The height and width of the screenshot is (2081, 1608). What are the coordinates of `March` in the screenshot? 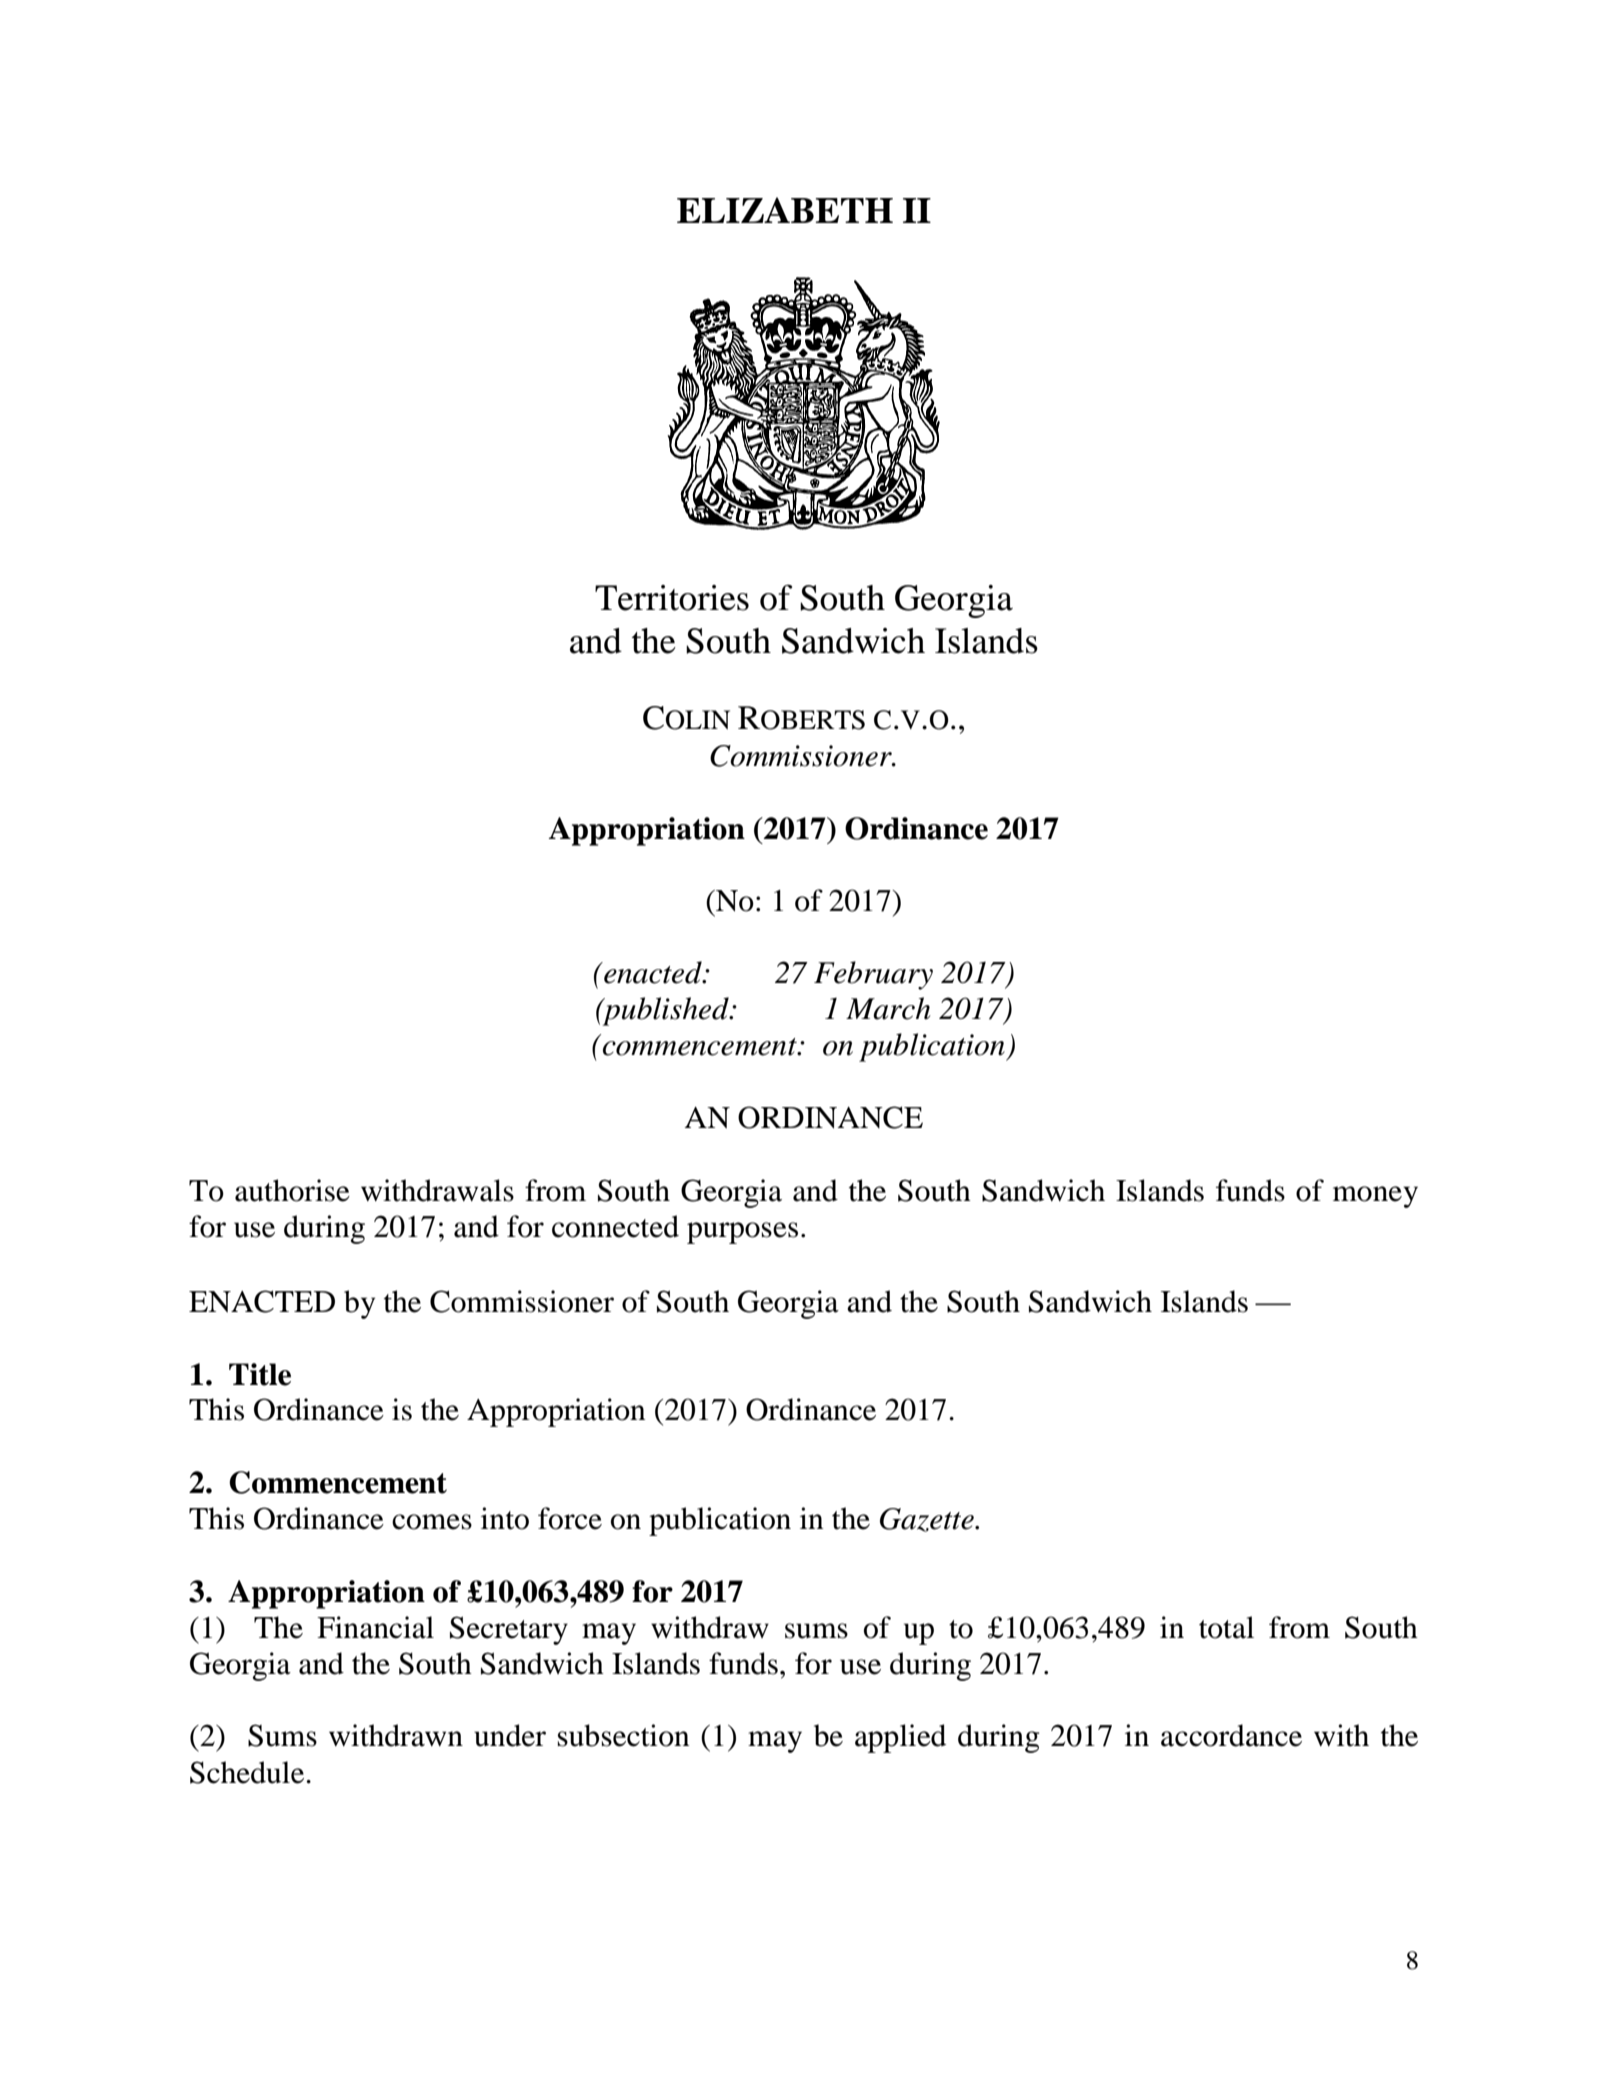 It's located at (888, 1008).
